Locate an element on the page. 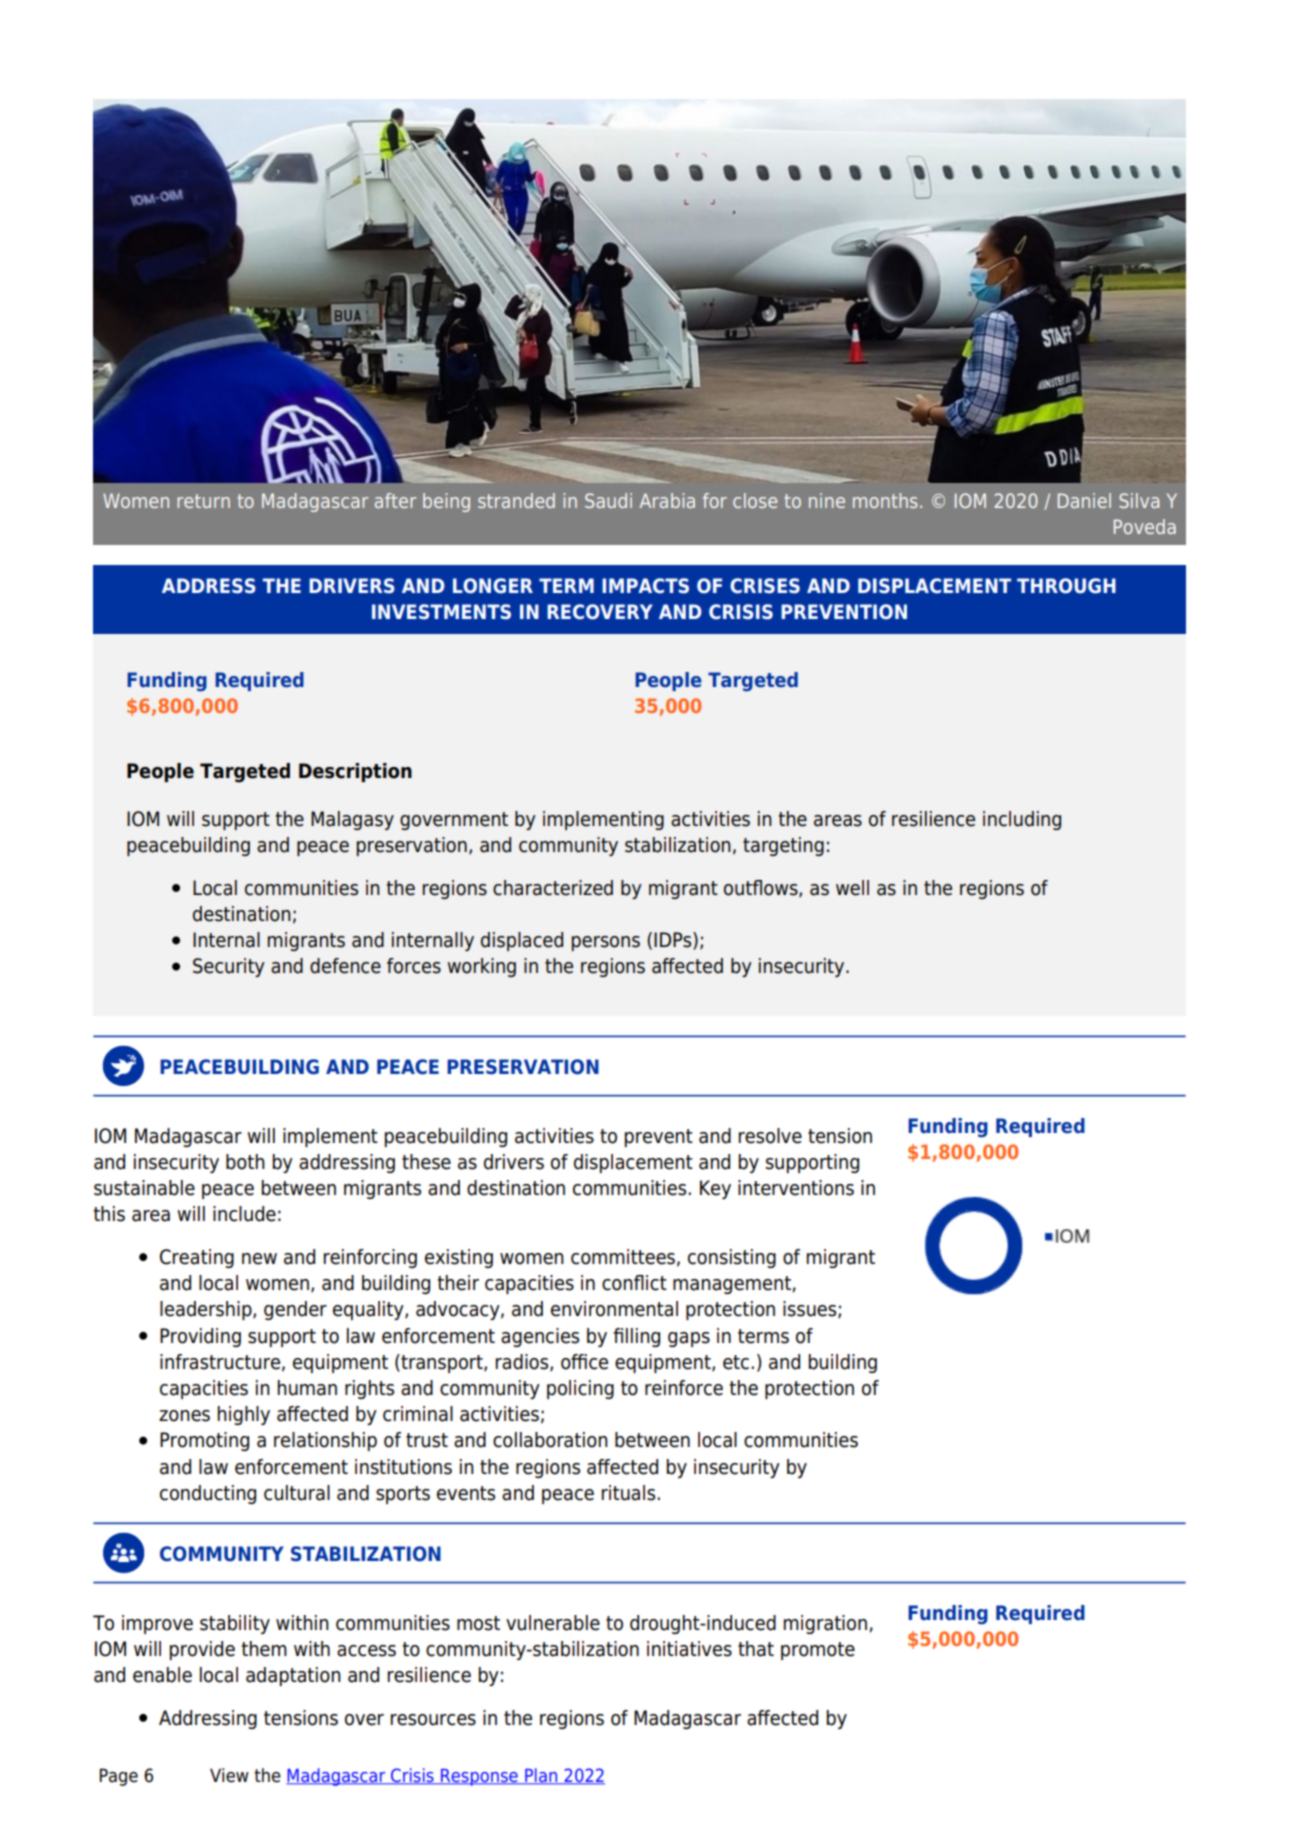 Image resolution: width=1307 pixels, height=1848 pixels. Key is located at coordinates (715, 1189).
